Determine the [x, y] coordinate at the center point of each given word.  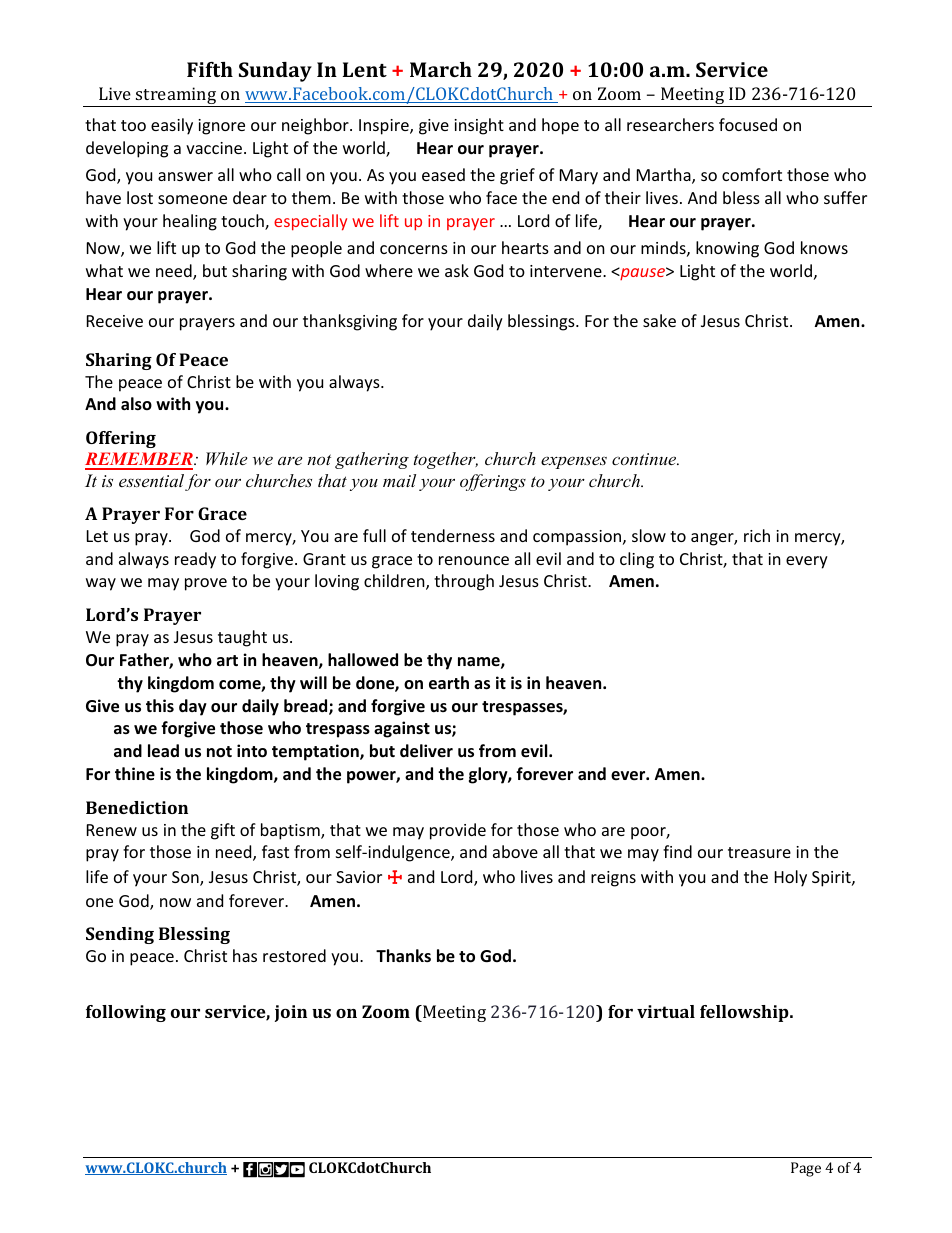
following [126, 1013]
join [291, 1013]
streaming [176, 97]
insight [479, 126]
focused [748, 124]
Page [806, 1169]
